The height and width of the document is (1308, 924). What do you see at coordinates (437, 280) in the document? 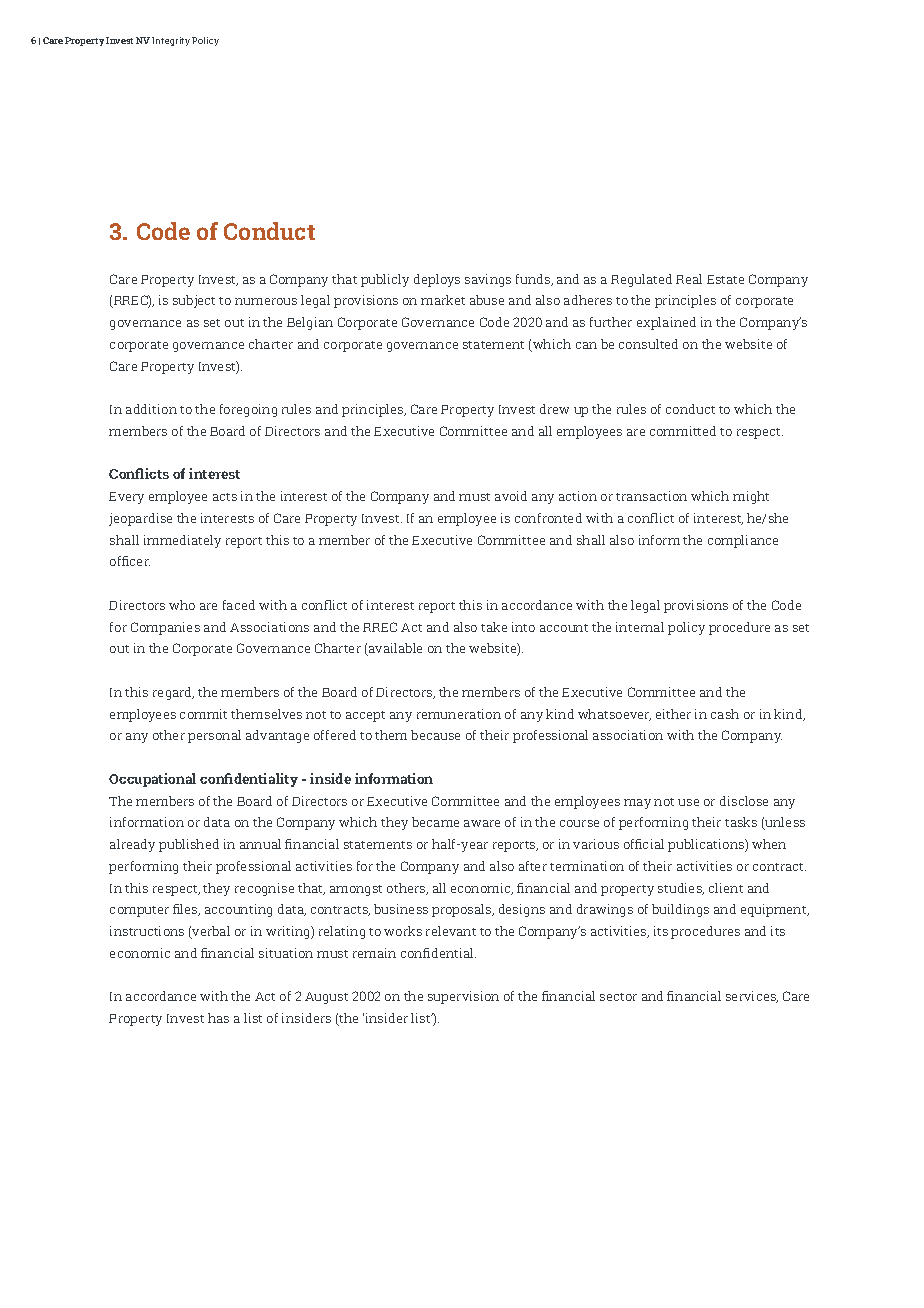
I see `deploys` at bounding box center [437, 280].
